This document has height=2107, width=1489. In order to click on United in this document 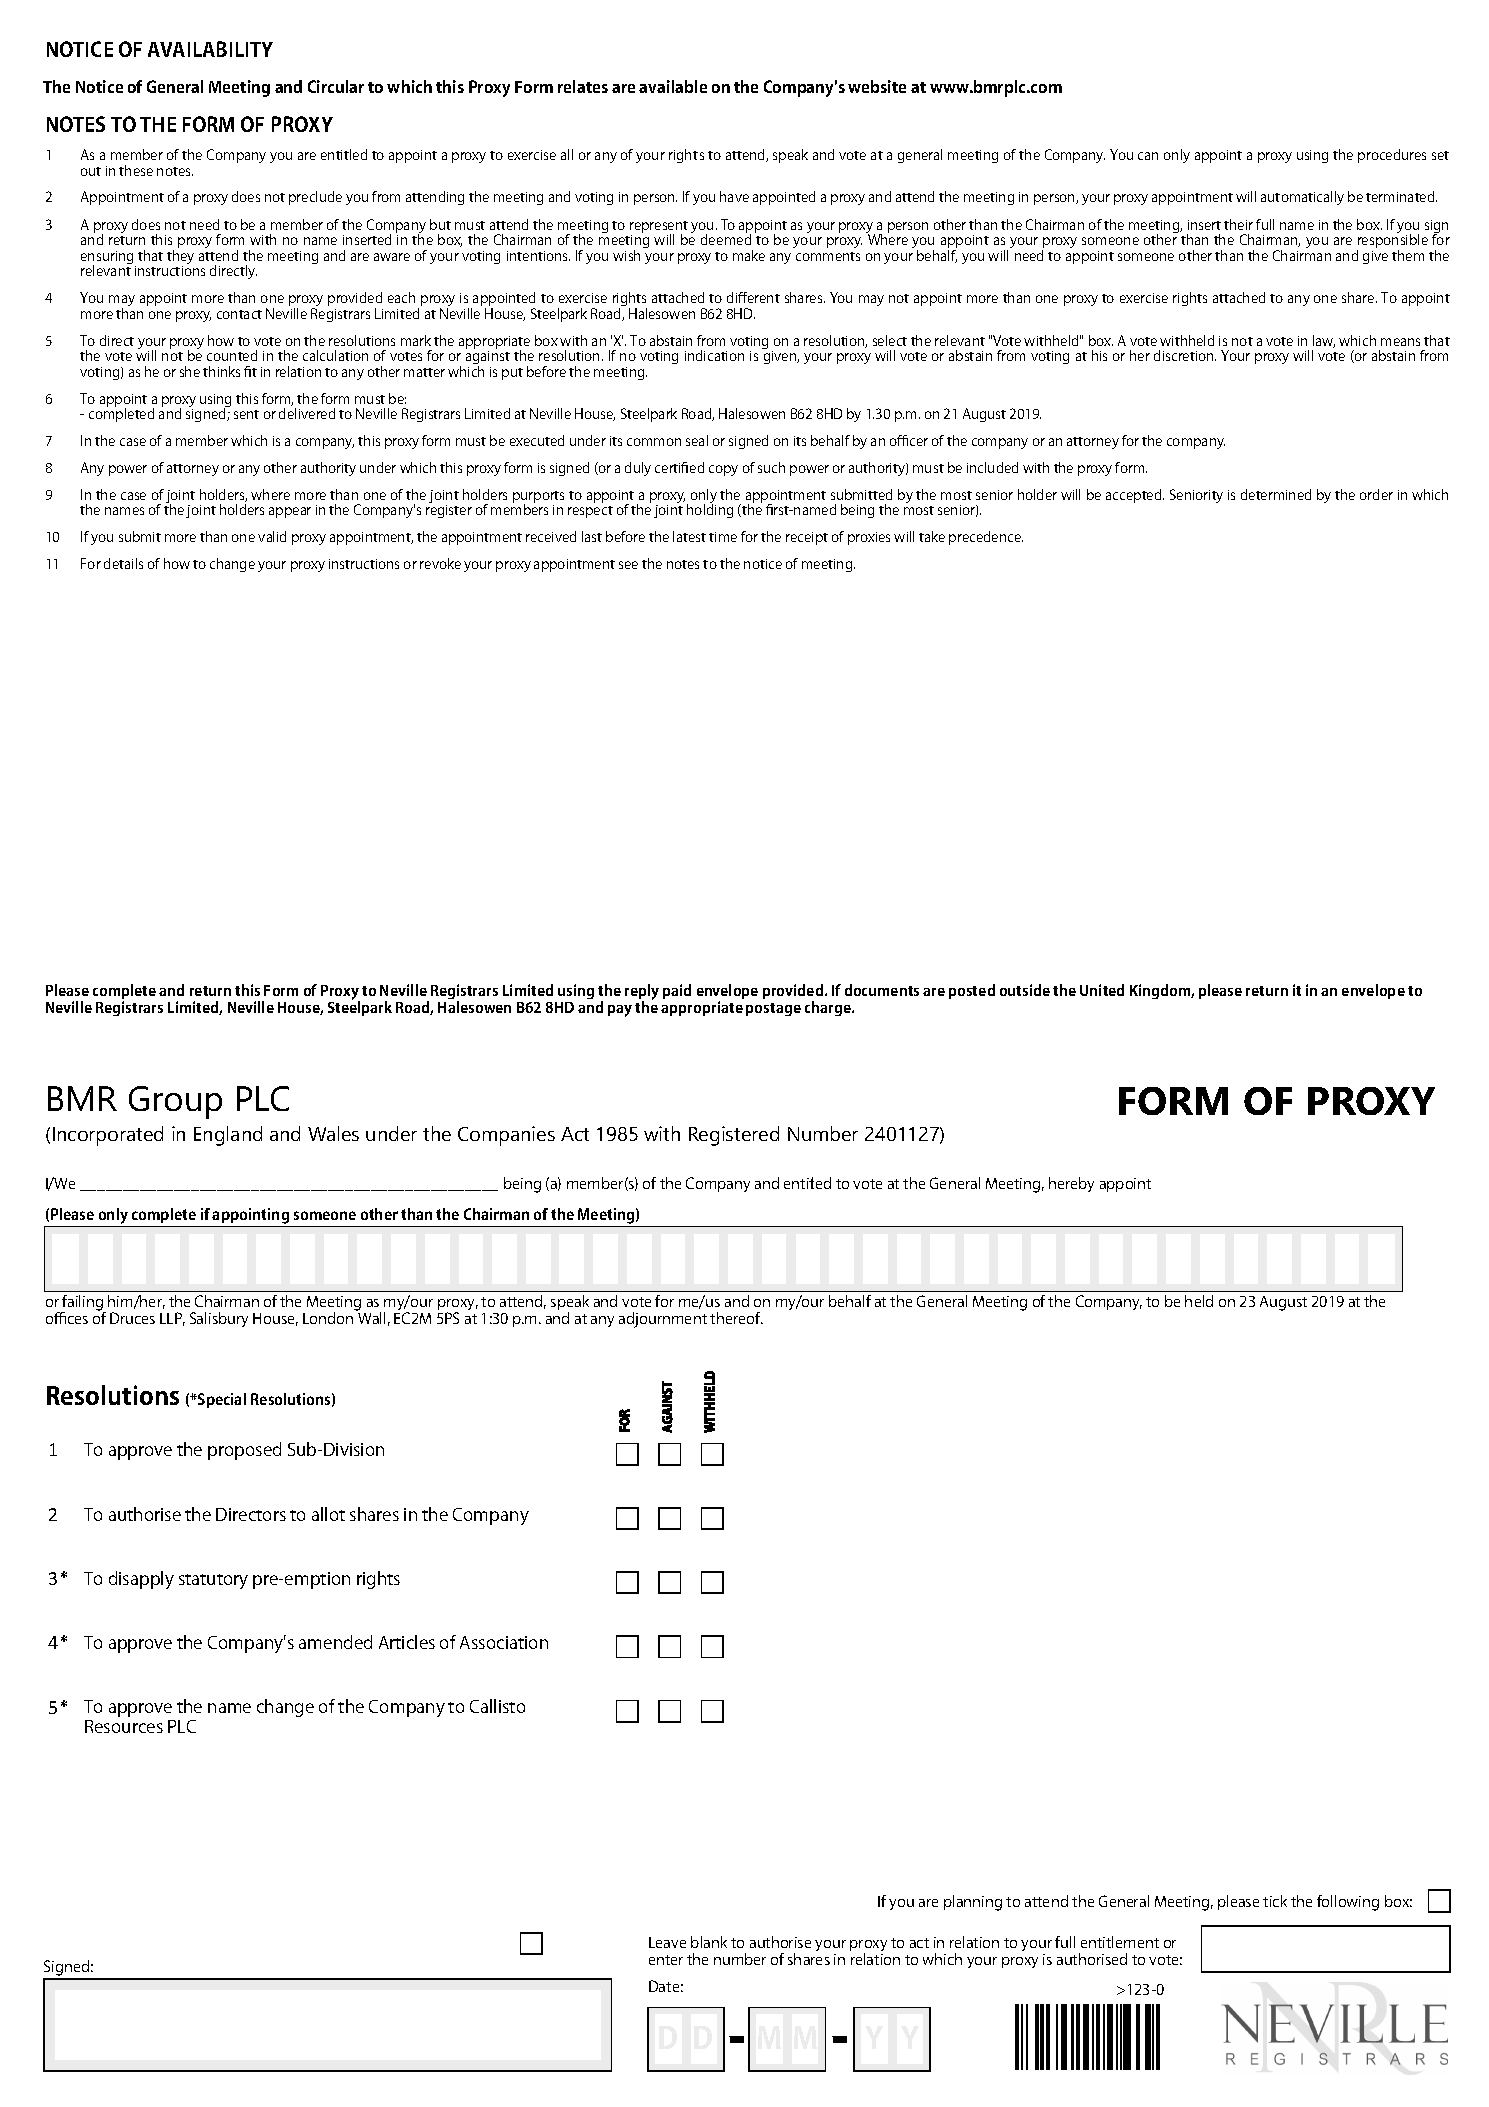, I will do `click(1102, 990)`.
